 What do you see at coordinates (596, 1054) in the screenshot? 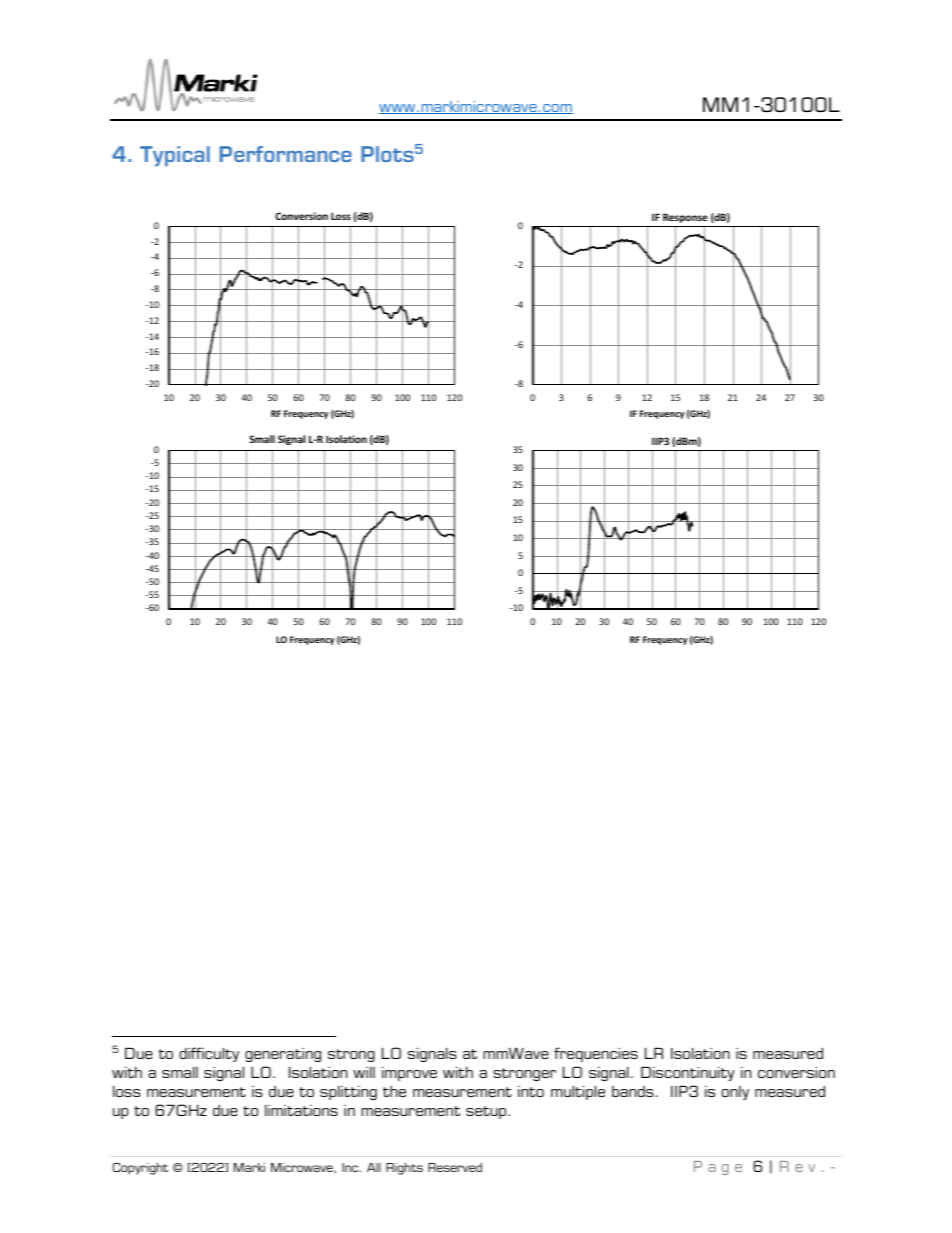
I see `frequencies` at bounding box center [596, 1054].
